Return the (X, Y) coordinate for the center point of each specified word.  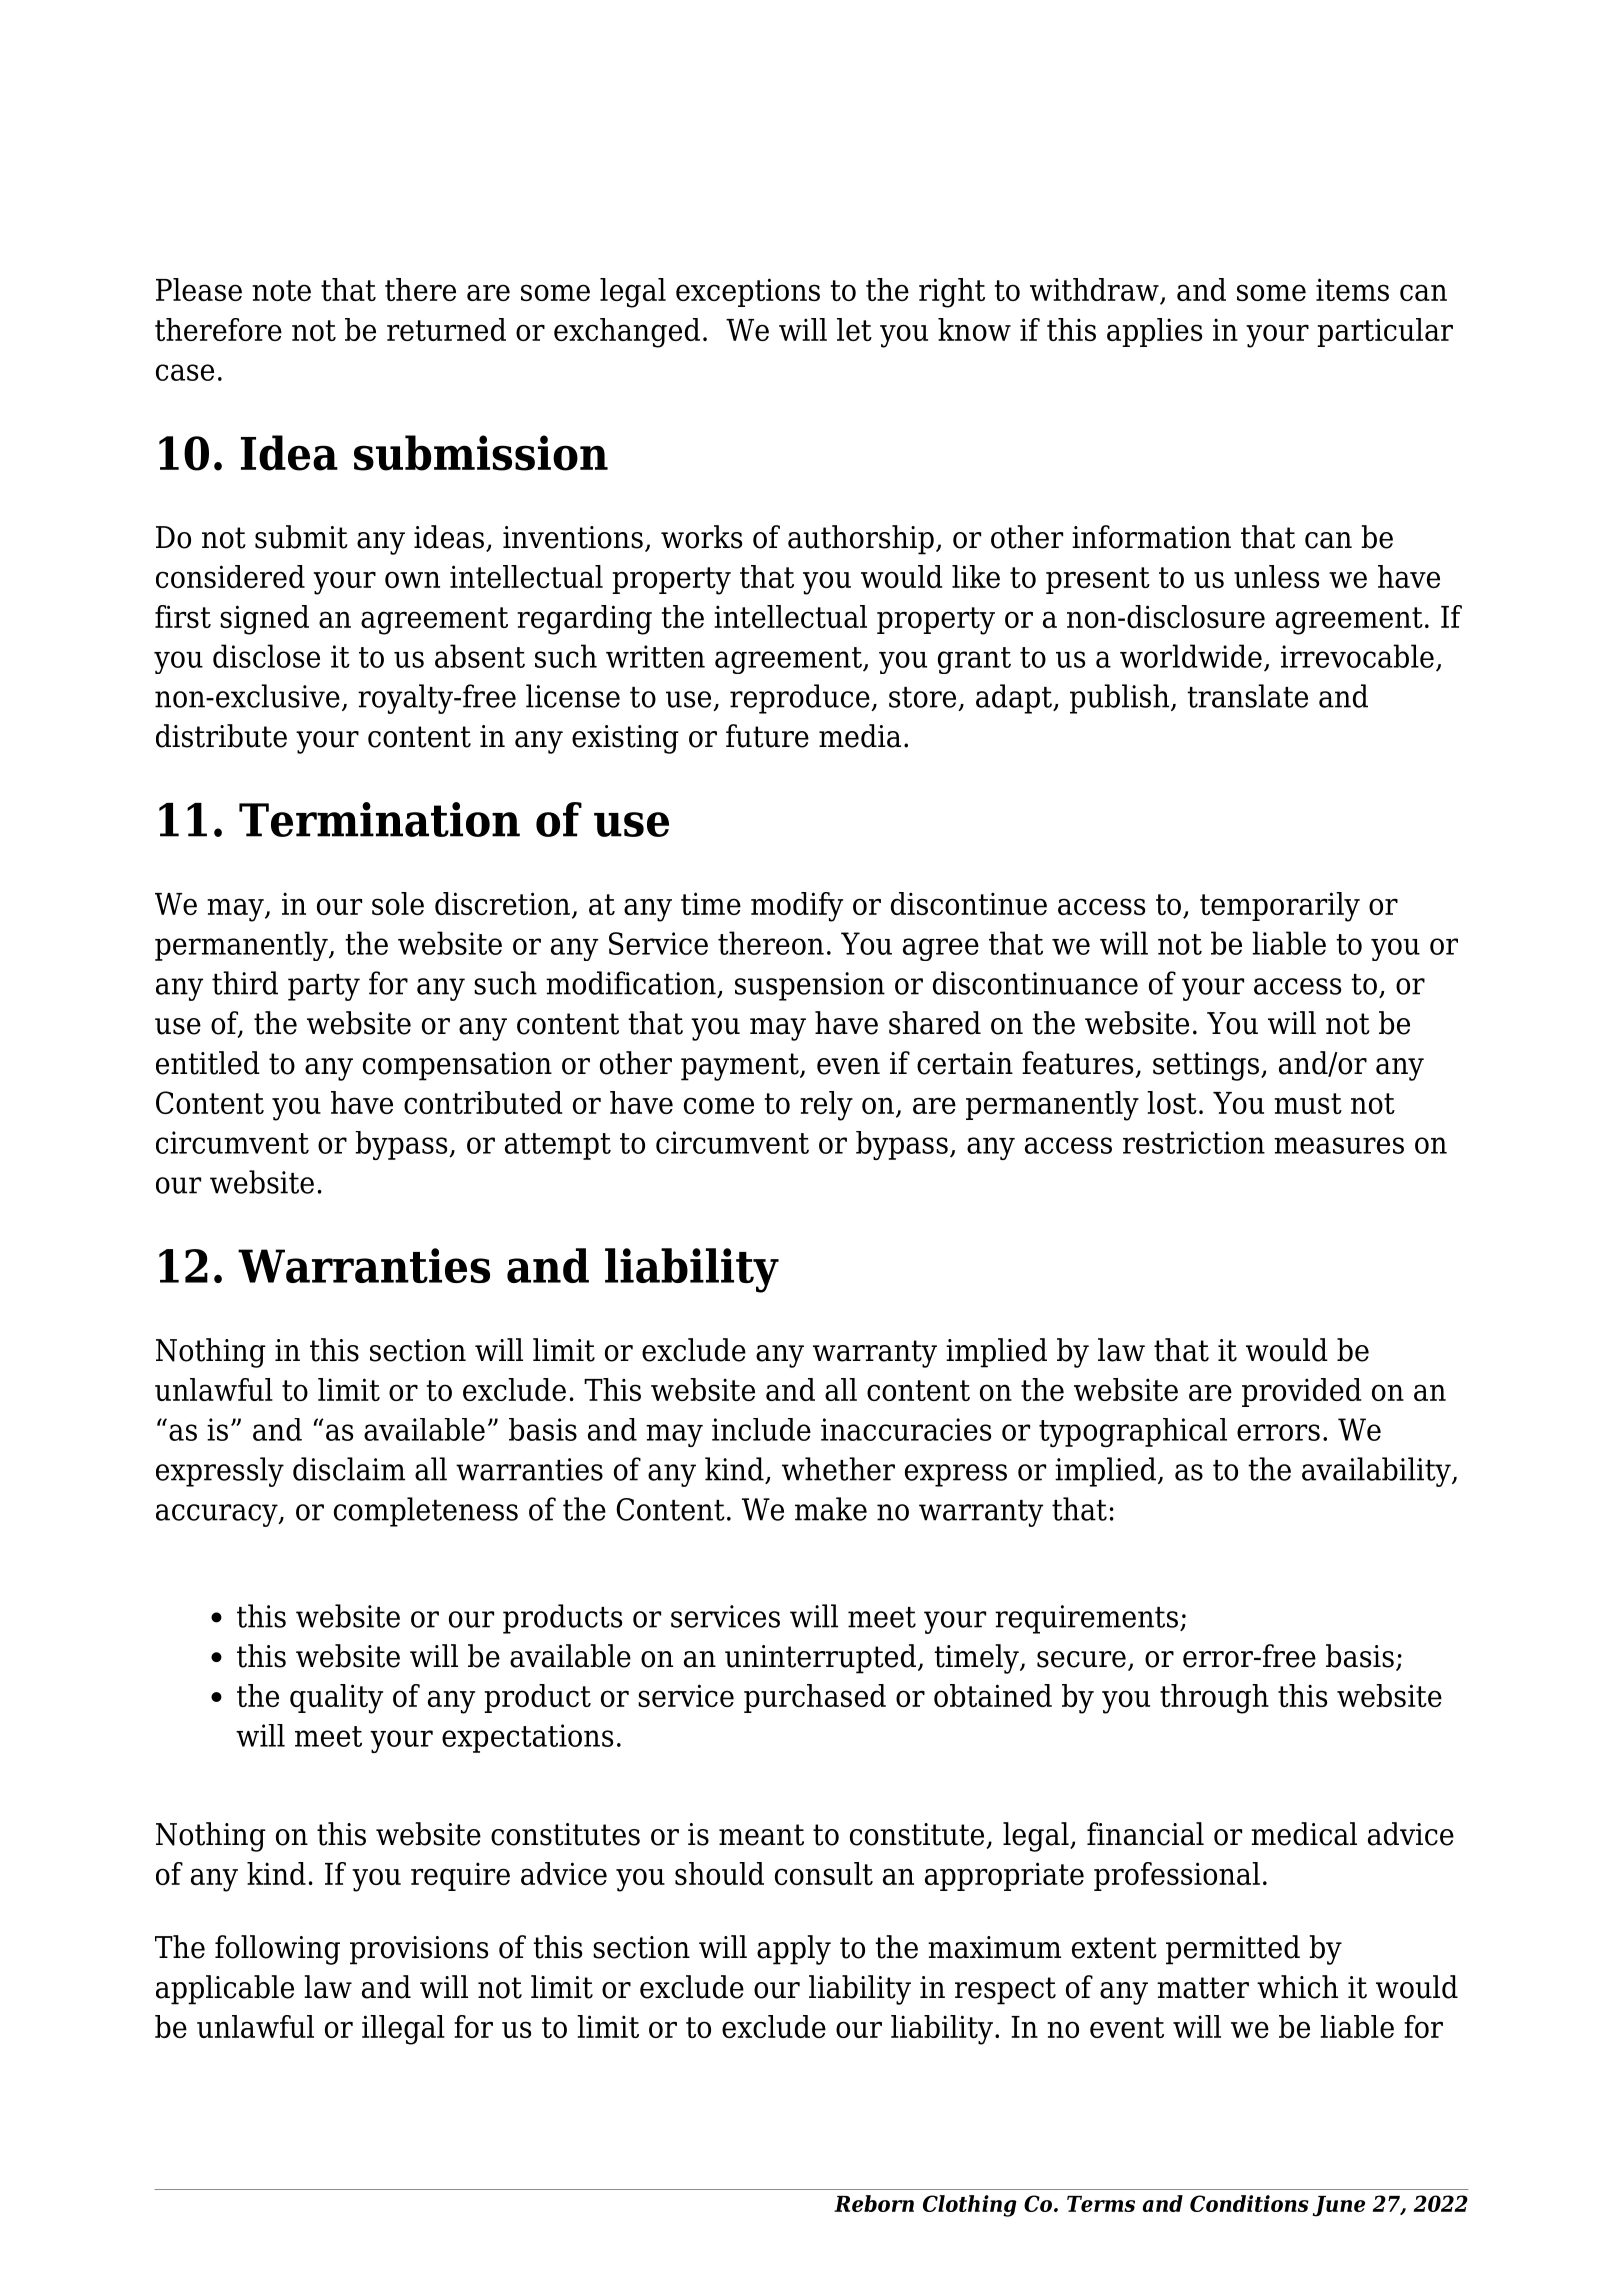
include (761, 1429)
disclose (266, 656)
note (281, 290)
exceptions (748, 292)
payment (741, 1067)
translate (1247, 696)
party (324, 987)
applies (1154, 332)
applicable (225, 1990)
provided (1301, 1392)
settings (1206, 1066)
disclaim (349, 1469)
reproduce (801, 699)
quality (336, 1699)
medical (1304, 1834)
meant (761, 1835)
